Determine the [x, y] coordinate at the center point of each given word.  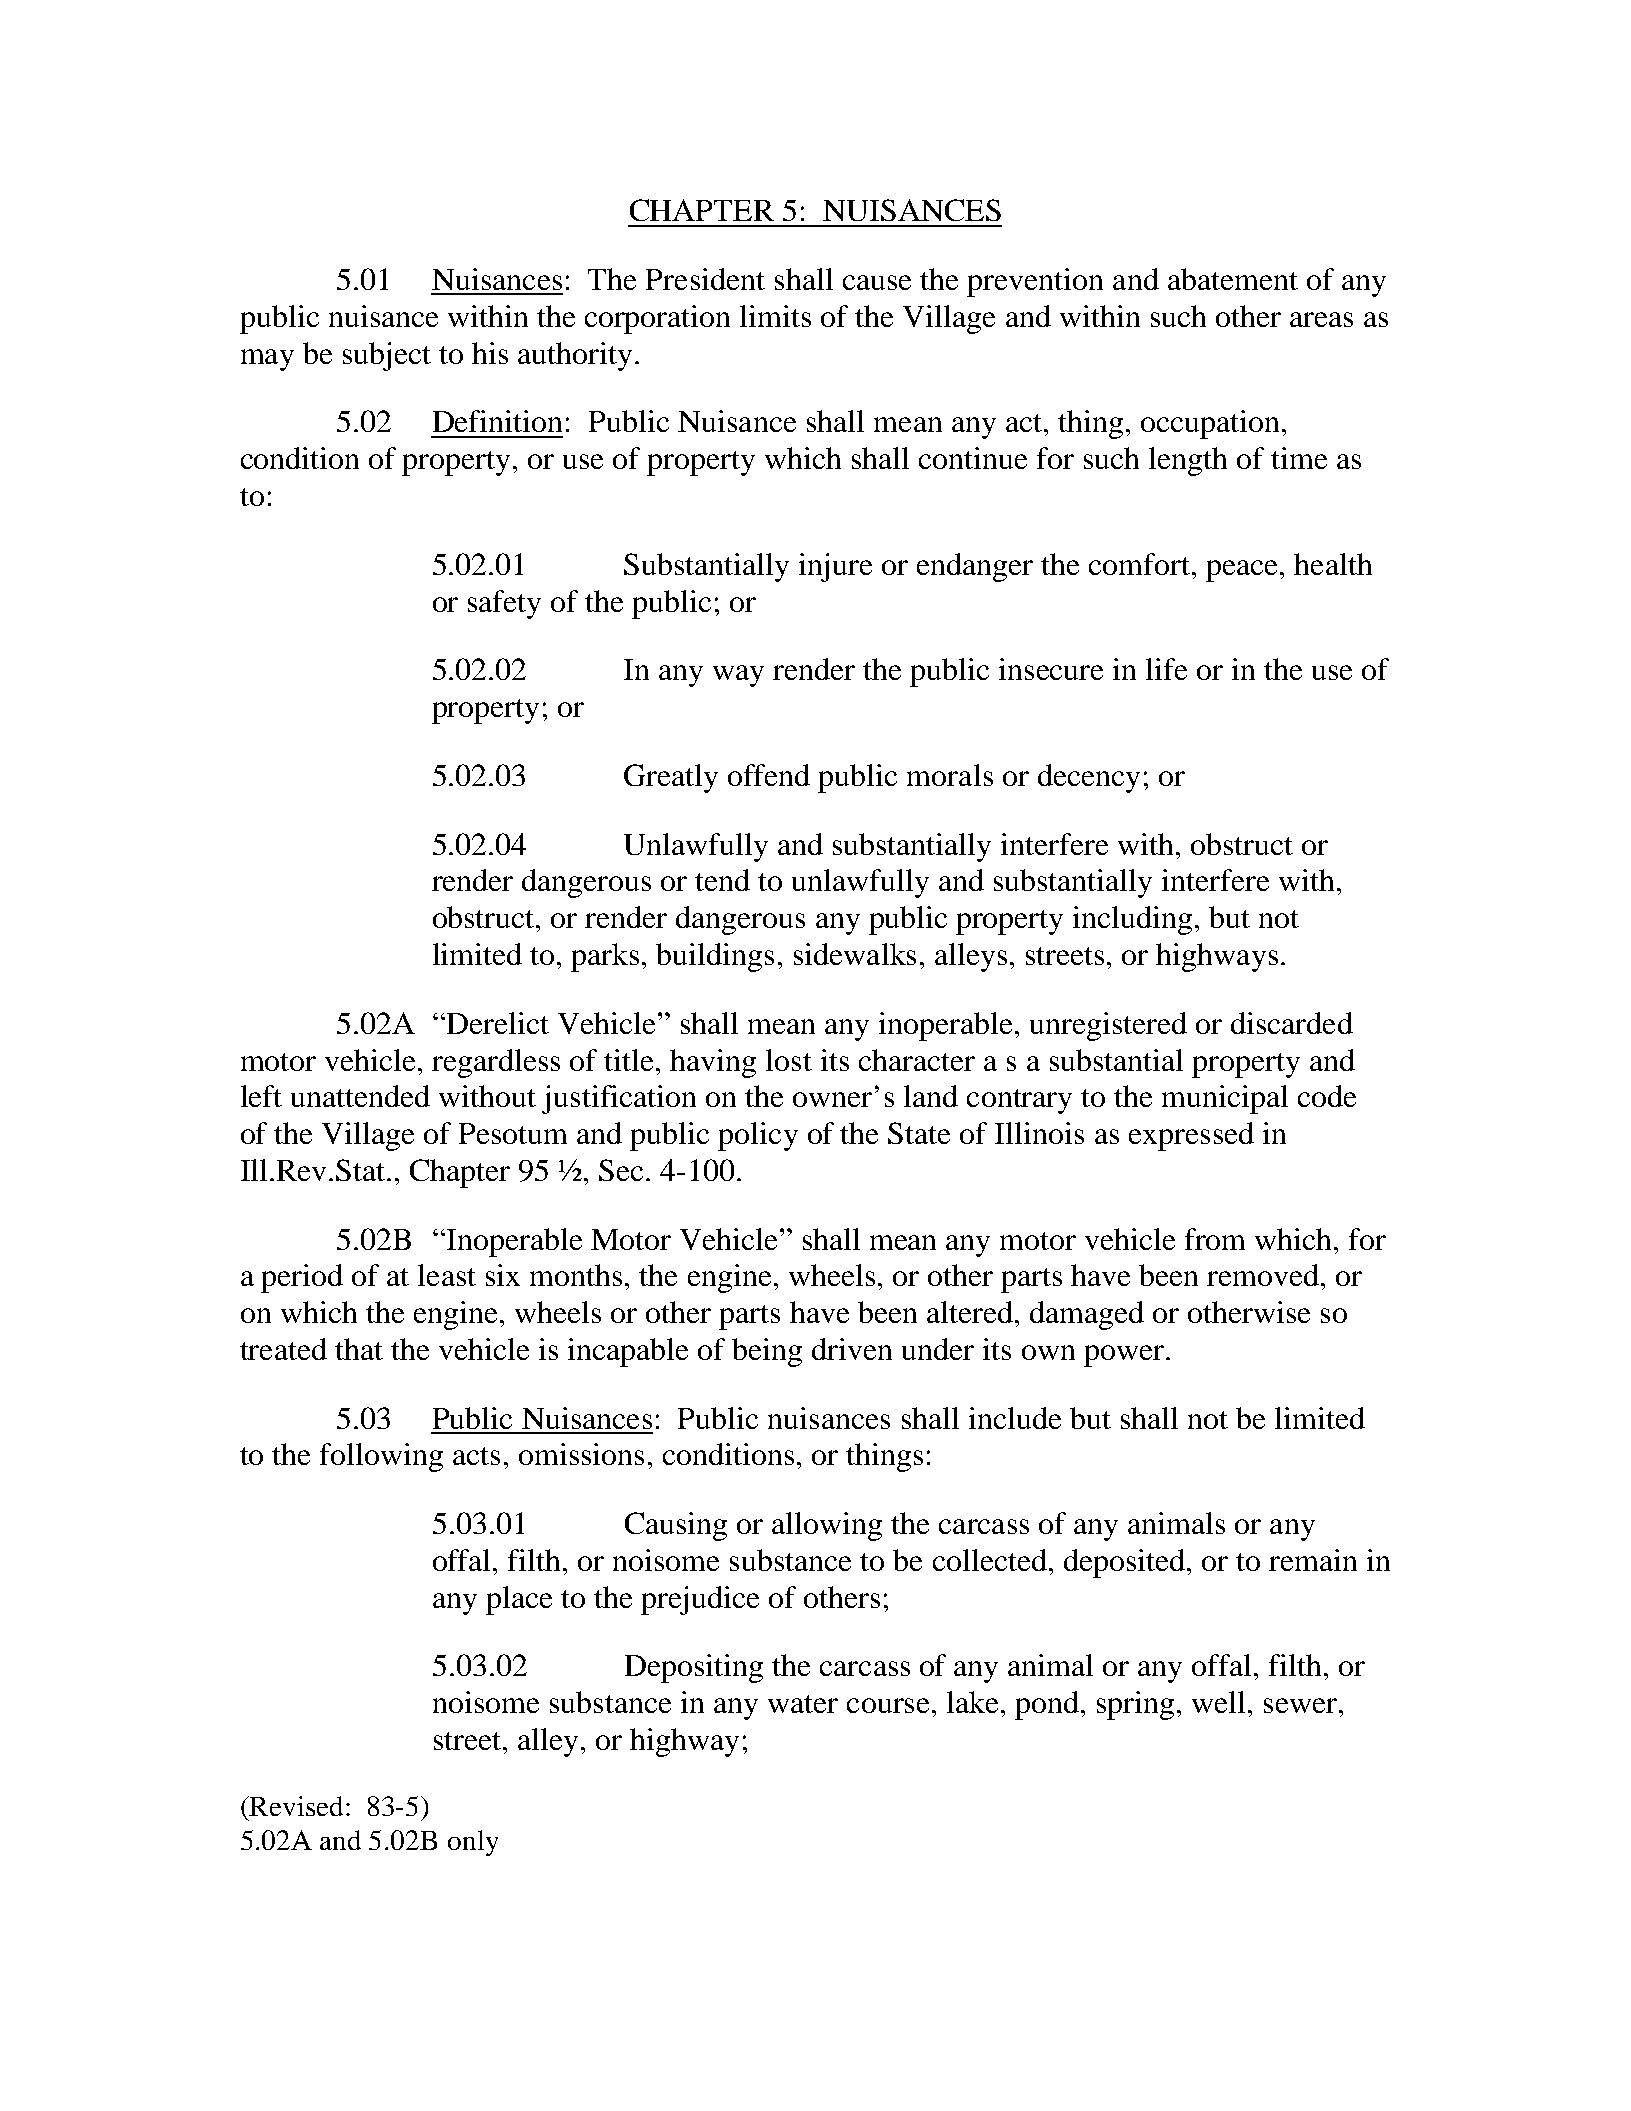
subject [387, 356]
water [803, 1704]
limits [775, 316]
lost [789, 1060]
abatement [1233, 279]
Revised [295, 1806]
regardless [496, 1063]
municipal [1225, 1099]
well [1218, 1702]
